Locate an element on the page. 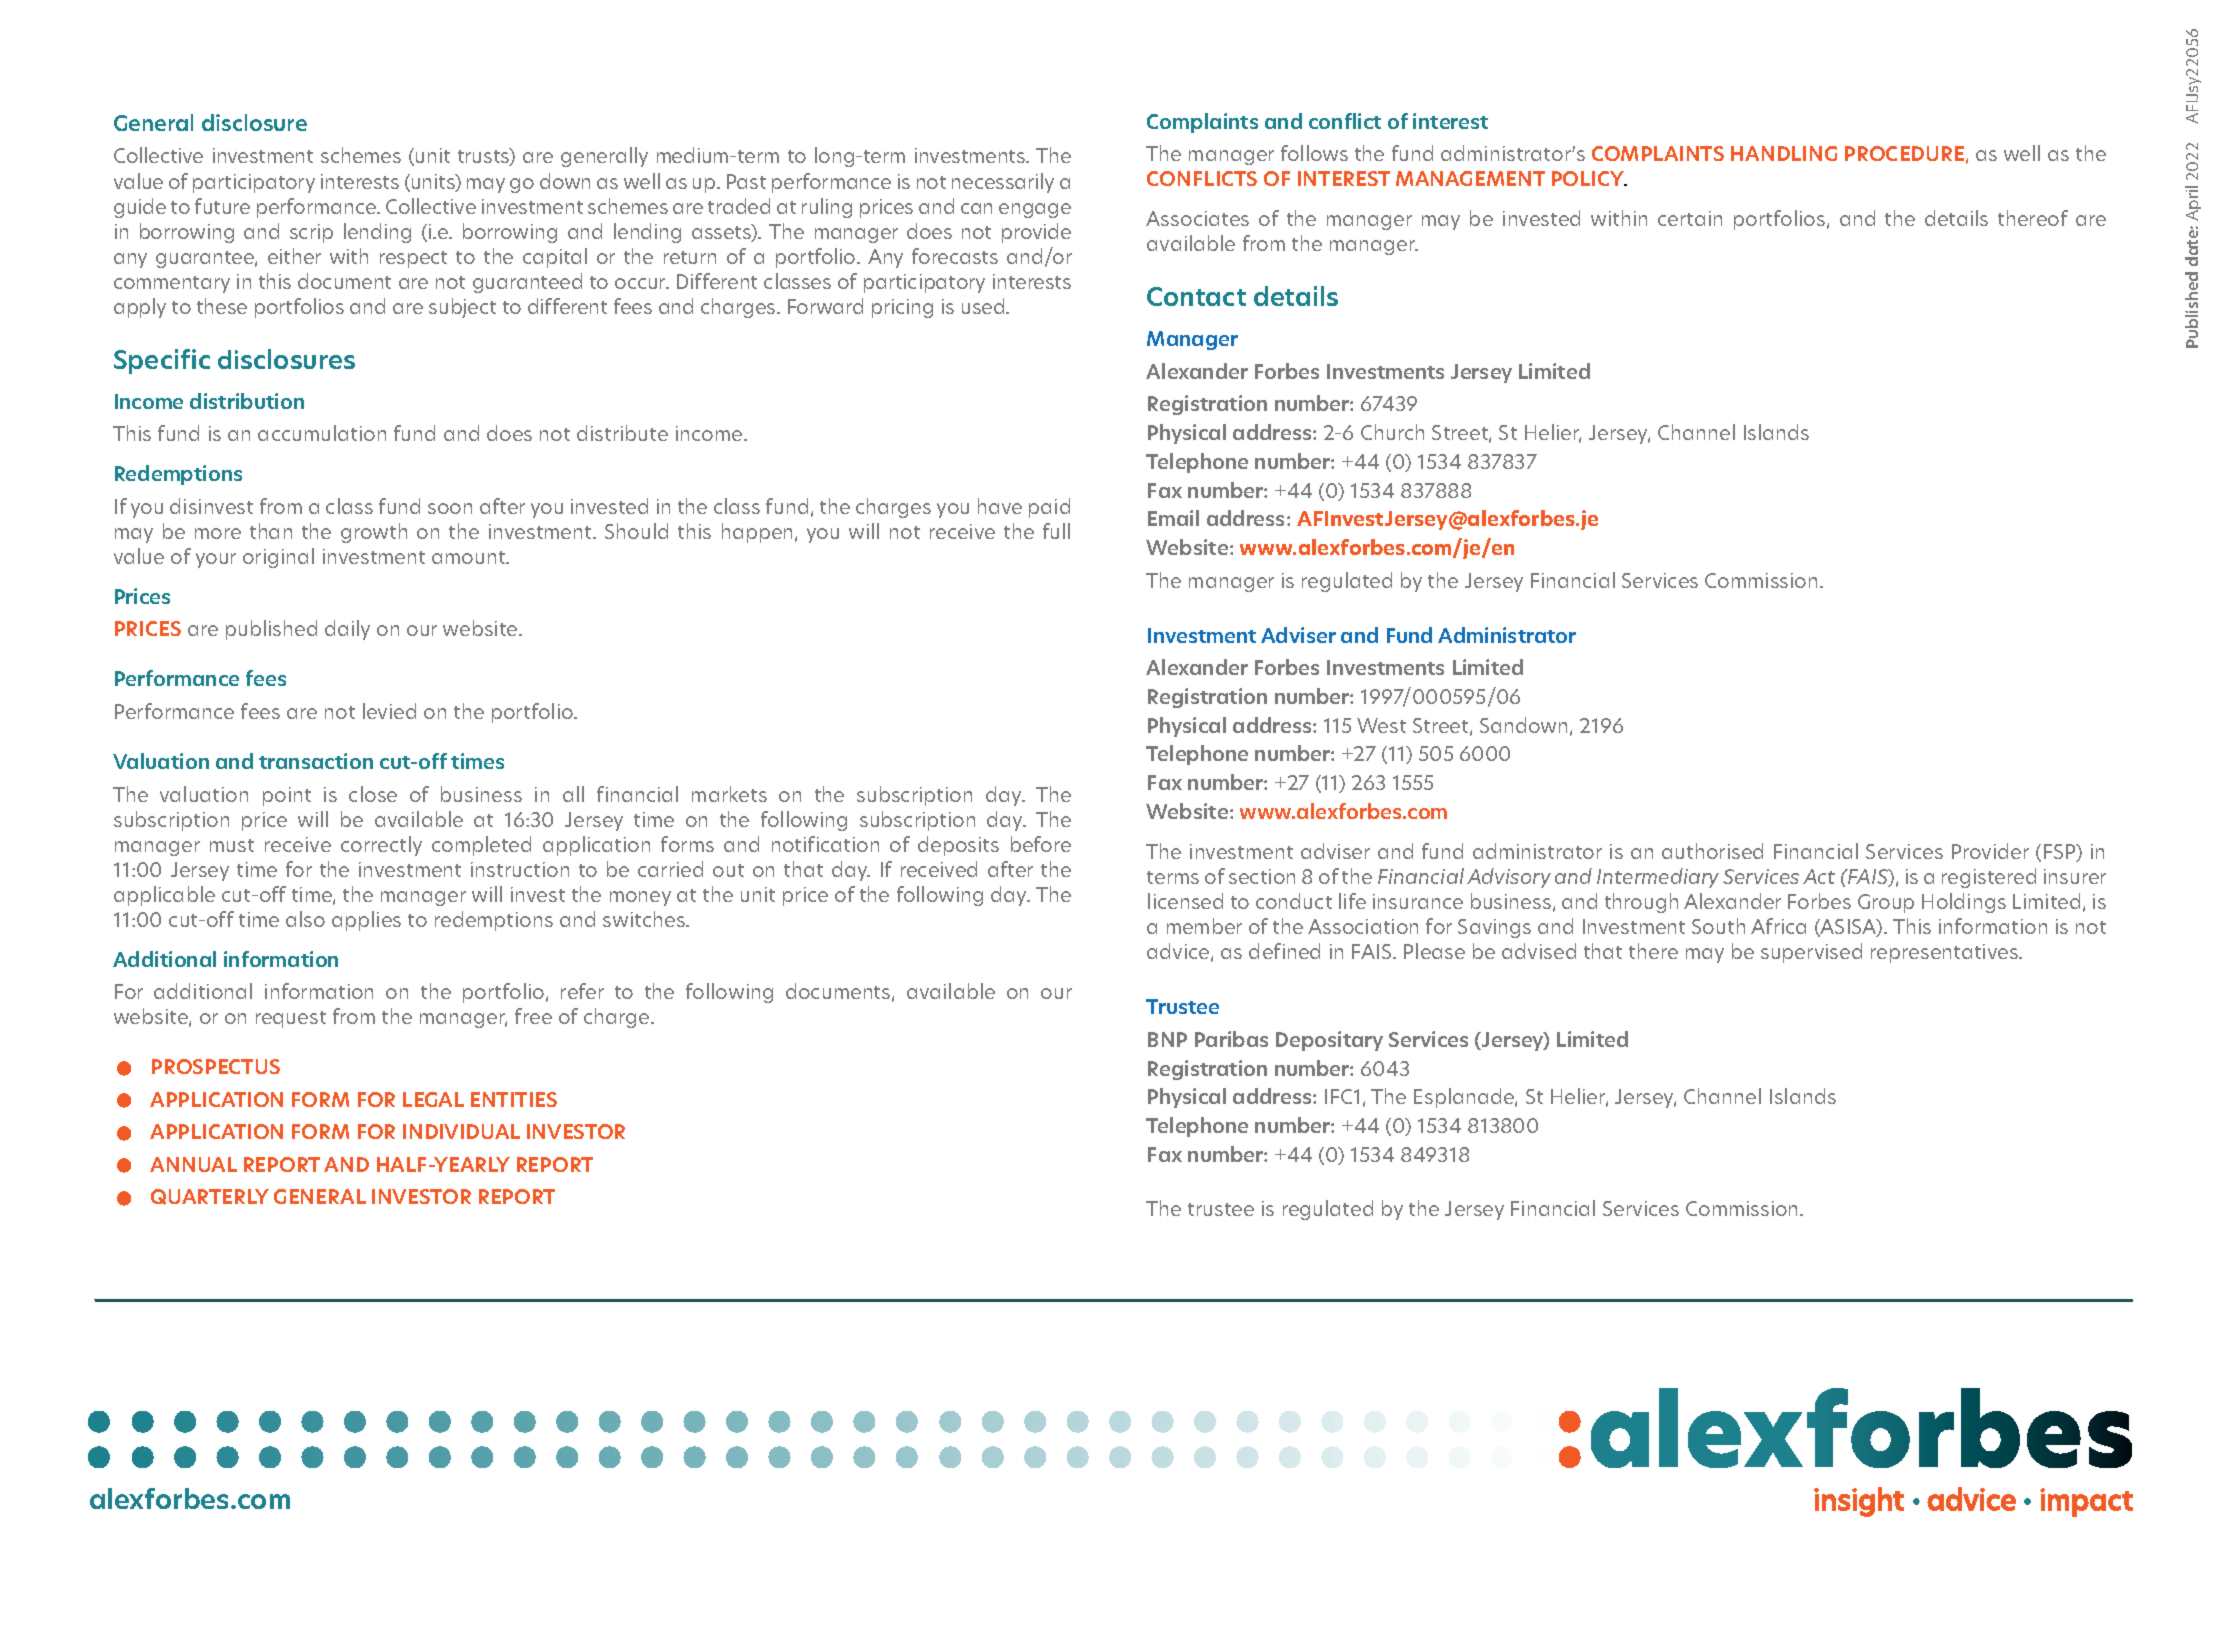 Image resolution: width=2219 pixels, height=1644 pixels. levied is located at coordinates (389, 711).
